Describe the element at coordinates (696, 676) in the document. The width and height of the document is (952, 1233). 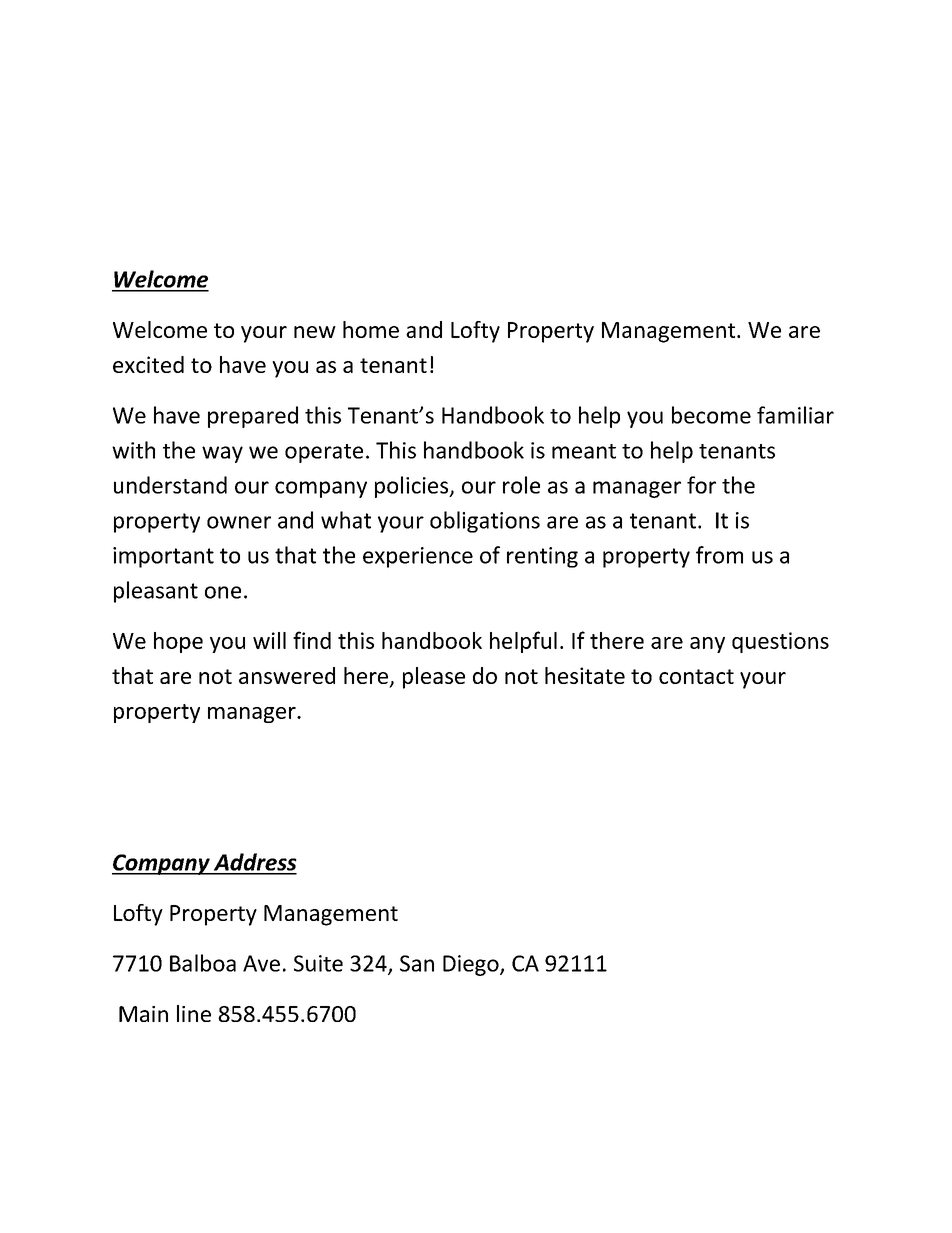
I see `contact` at that location.
